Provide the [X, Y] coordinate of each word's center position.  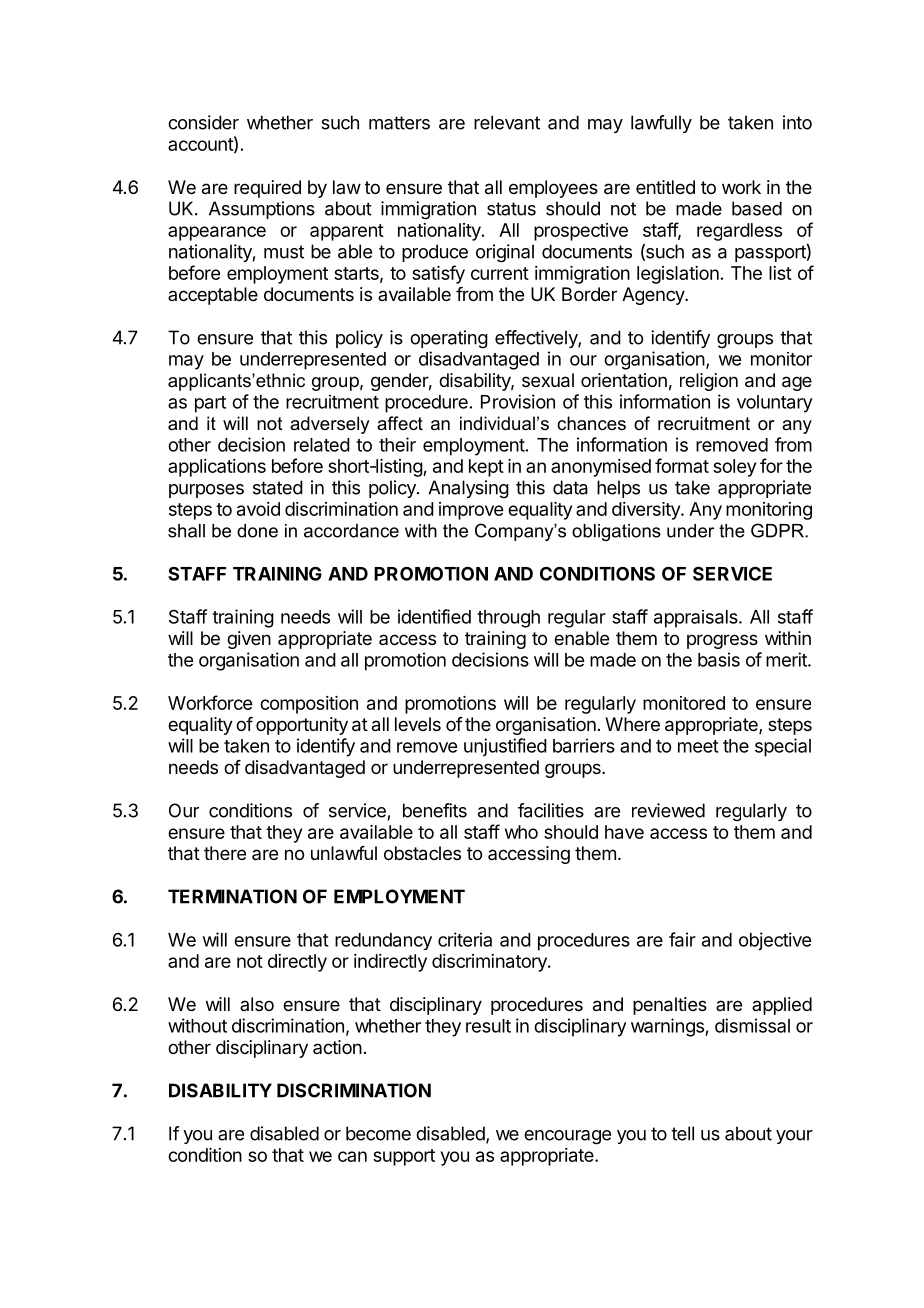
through [508, 619]
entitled [665, 187]
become [378, 1133]
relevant [507, 122]
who [521, 832]
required [267, 189]
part [210, 404]
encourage [567, 1137]
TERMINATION [232, 896]
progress [722, 641]
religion [709, 382]
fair [682, 939]
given [249, 640]
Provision [518, 401]
